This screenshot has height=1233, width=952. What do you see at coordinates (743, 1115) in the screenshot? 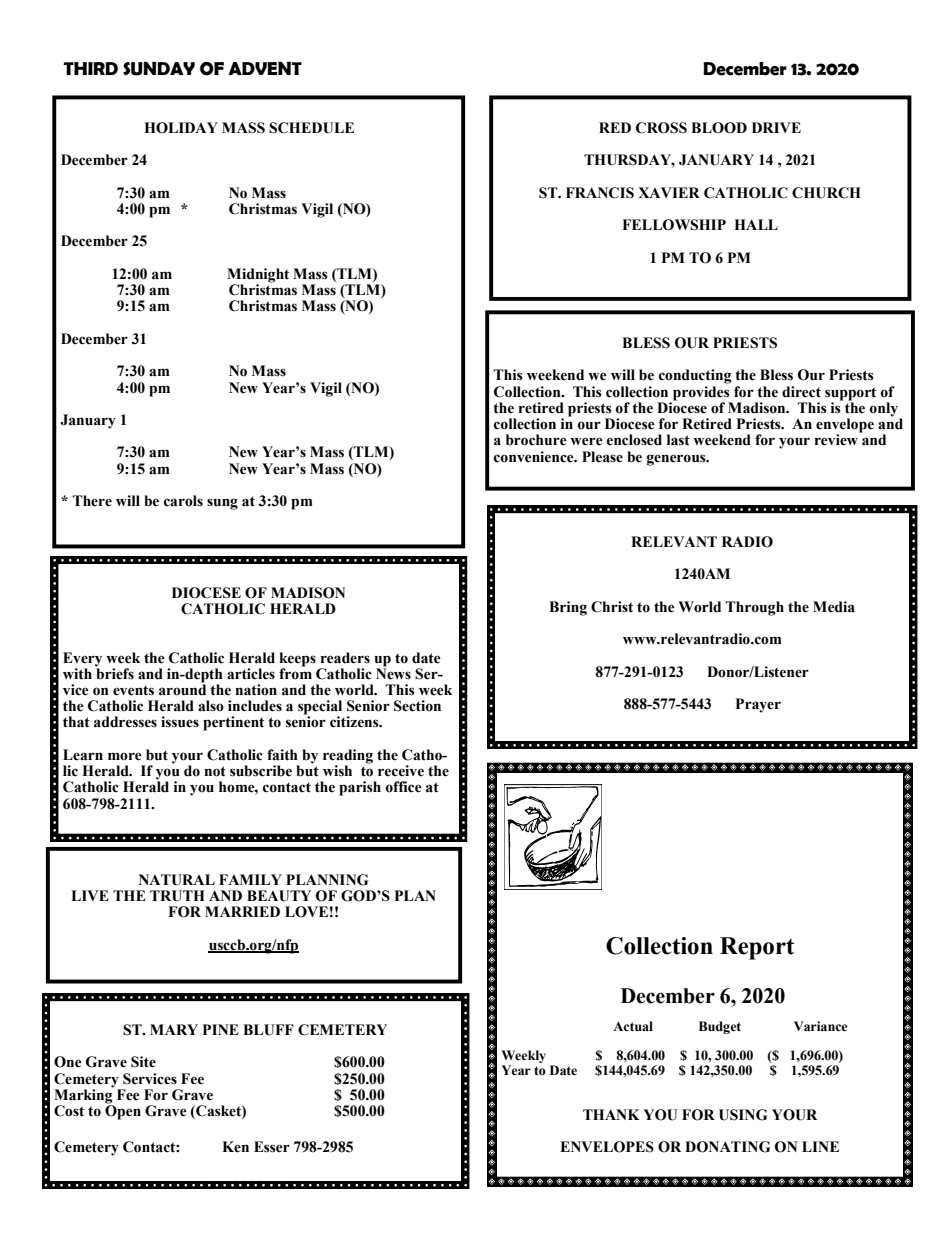
I see `USING` at bounding box center [743, 1115].
